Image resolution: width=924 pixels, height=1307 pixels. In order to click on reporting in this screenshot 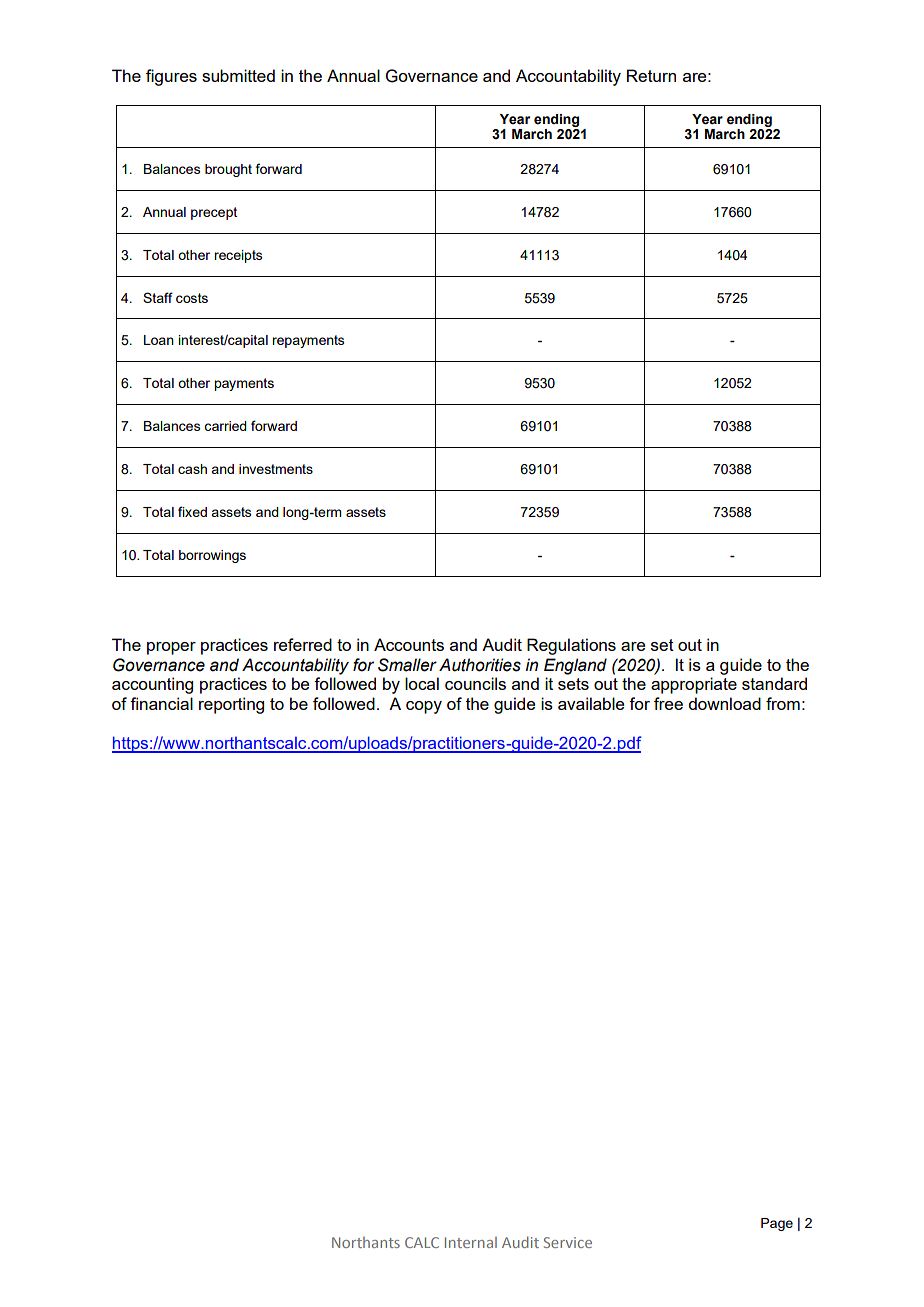, I will do `click(231, 705)`.
